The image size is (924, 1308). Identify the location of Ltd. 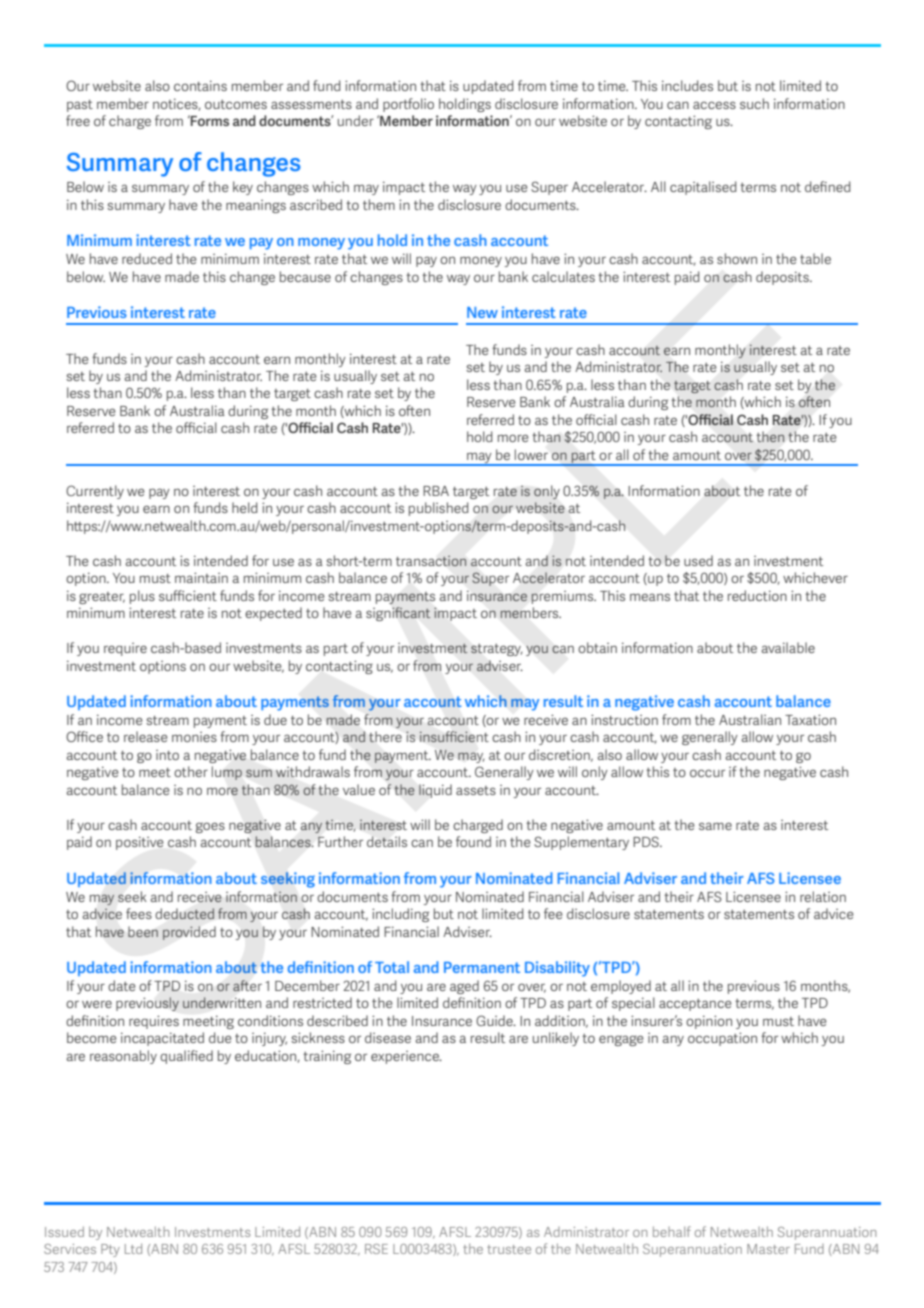
(133, 1248).
